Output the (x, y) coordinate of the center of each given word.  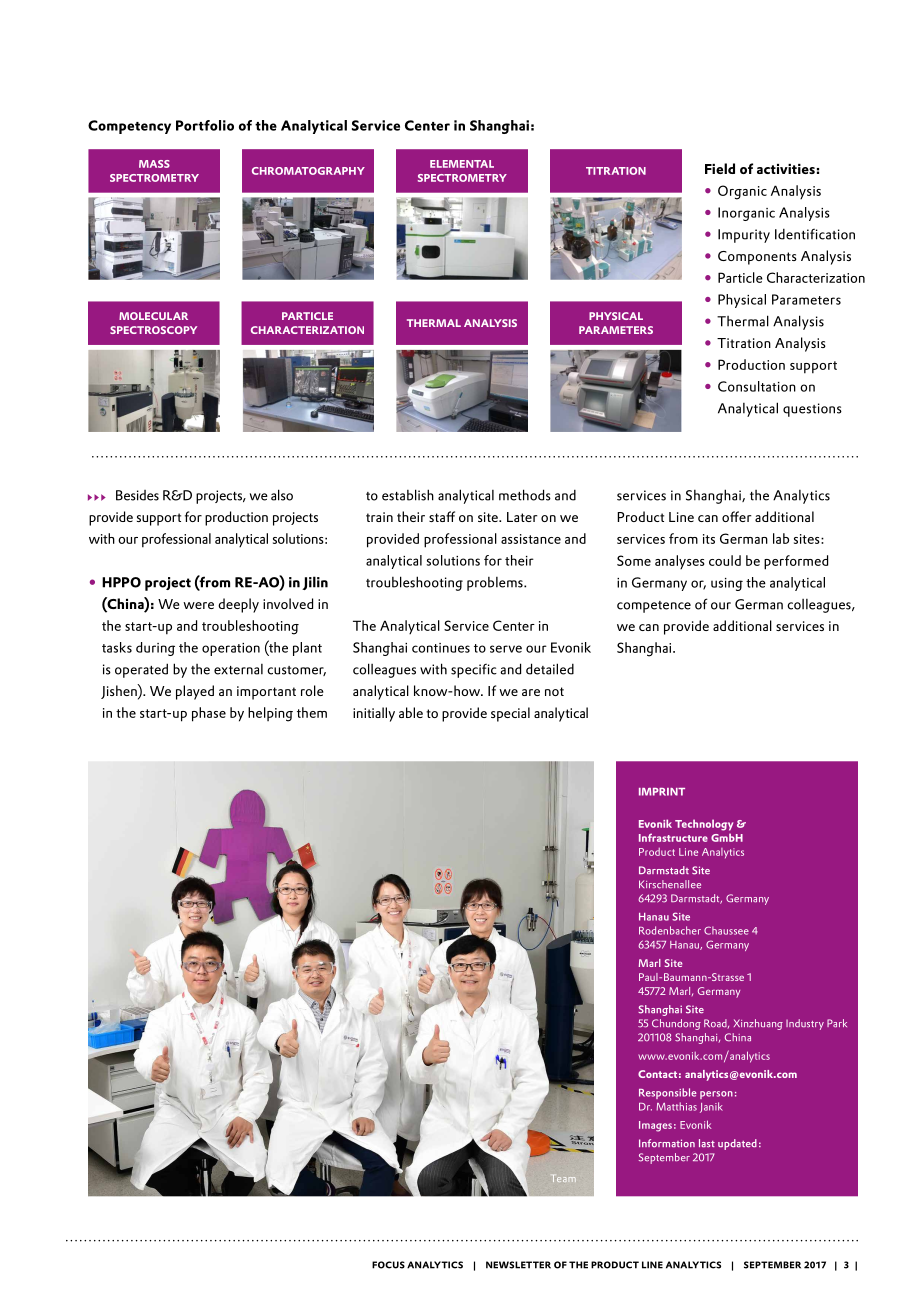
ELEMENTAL (462, 164)
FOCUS (388, 1265)
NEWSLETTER (518, 1265)
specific (474, 670)
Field (720, 168)
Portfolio (205, 125)
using (727, 584)
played (195, 692)
